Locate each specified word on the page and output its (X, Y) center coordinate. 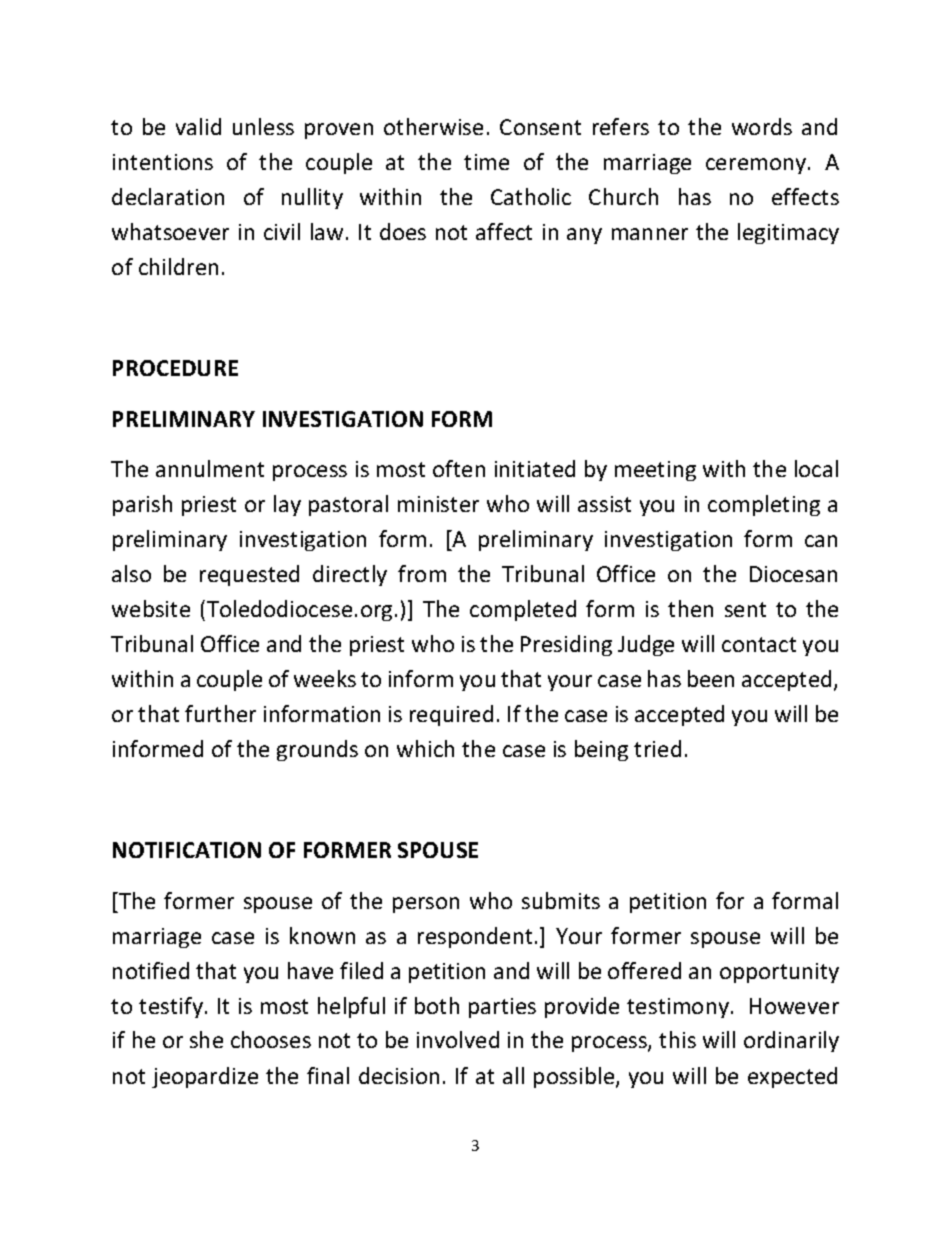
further (220, 713)
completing (764, 505)
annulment (210, 468)
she (206, 1039)
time (486, 162)
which (425, 748)
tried (657, 748)
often (459, 468)
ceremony (757, 166)
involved (458, 1039)
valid (198, 126)
